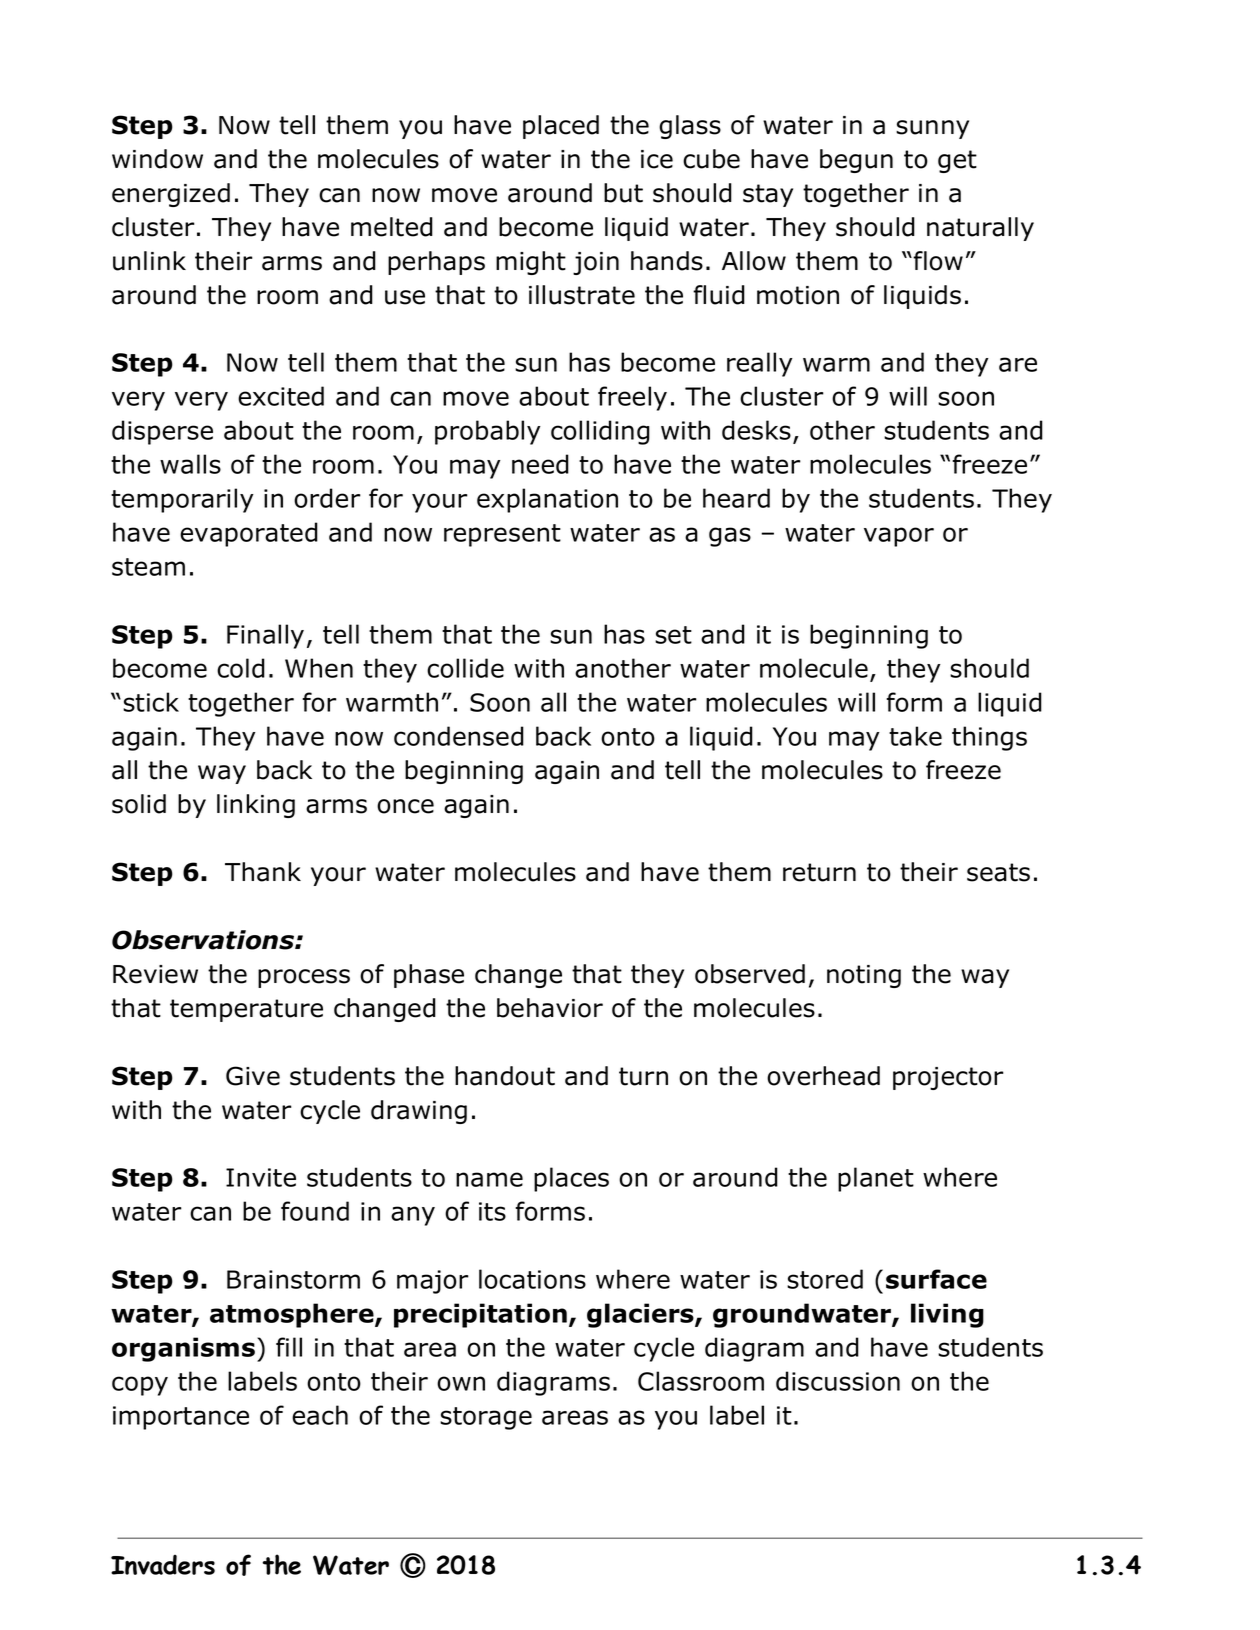  Describe the element at coordinates (856, 161) in the image. I see `begun` at that location.
